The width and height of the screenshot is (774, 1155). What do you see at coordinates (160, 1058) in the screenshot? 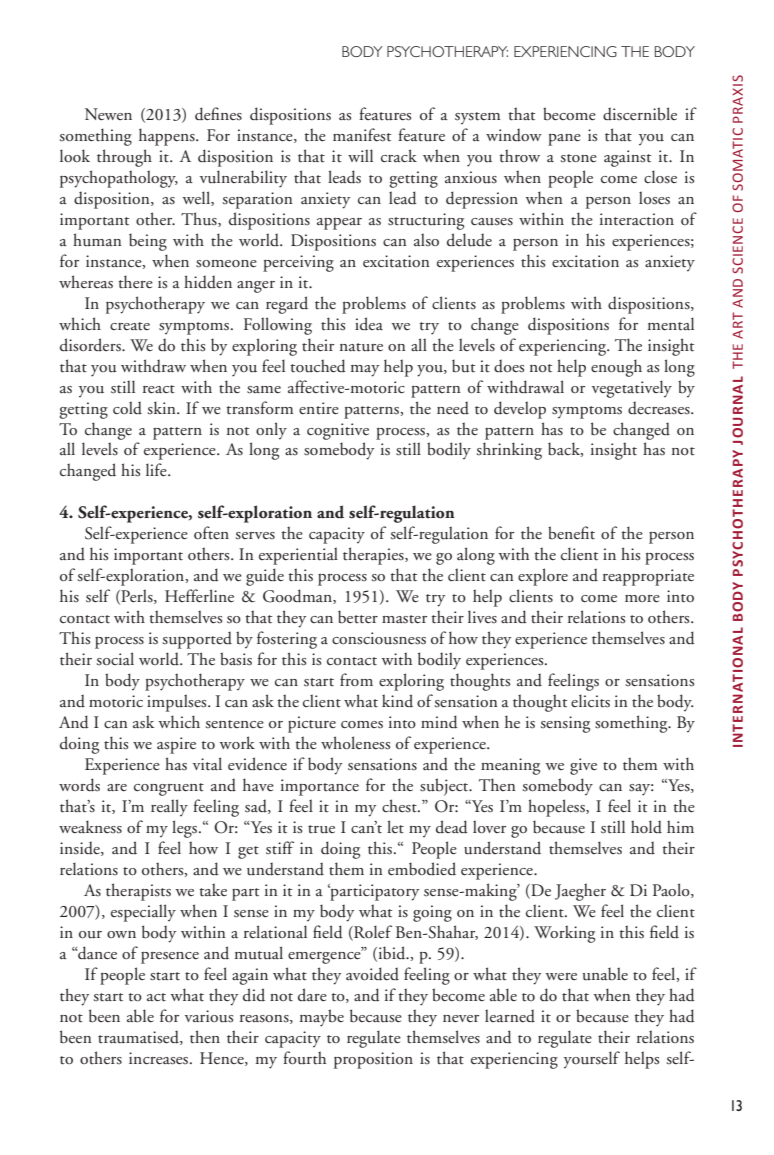
I see `increases` at bounding box center [160, 1058].
